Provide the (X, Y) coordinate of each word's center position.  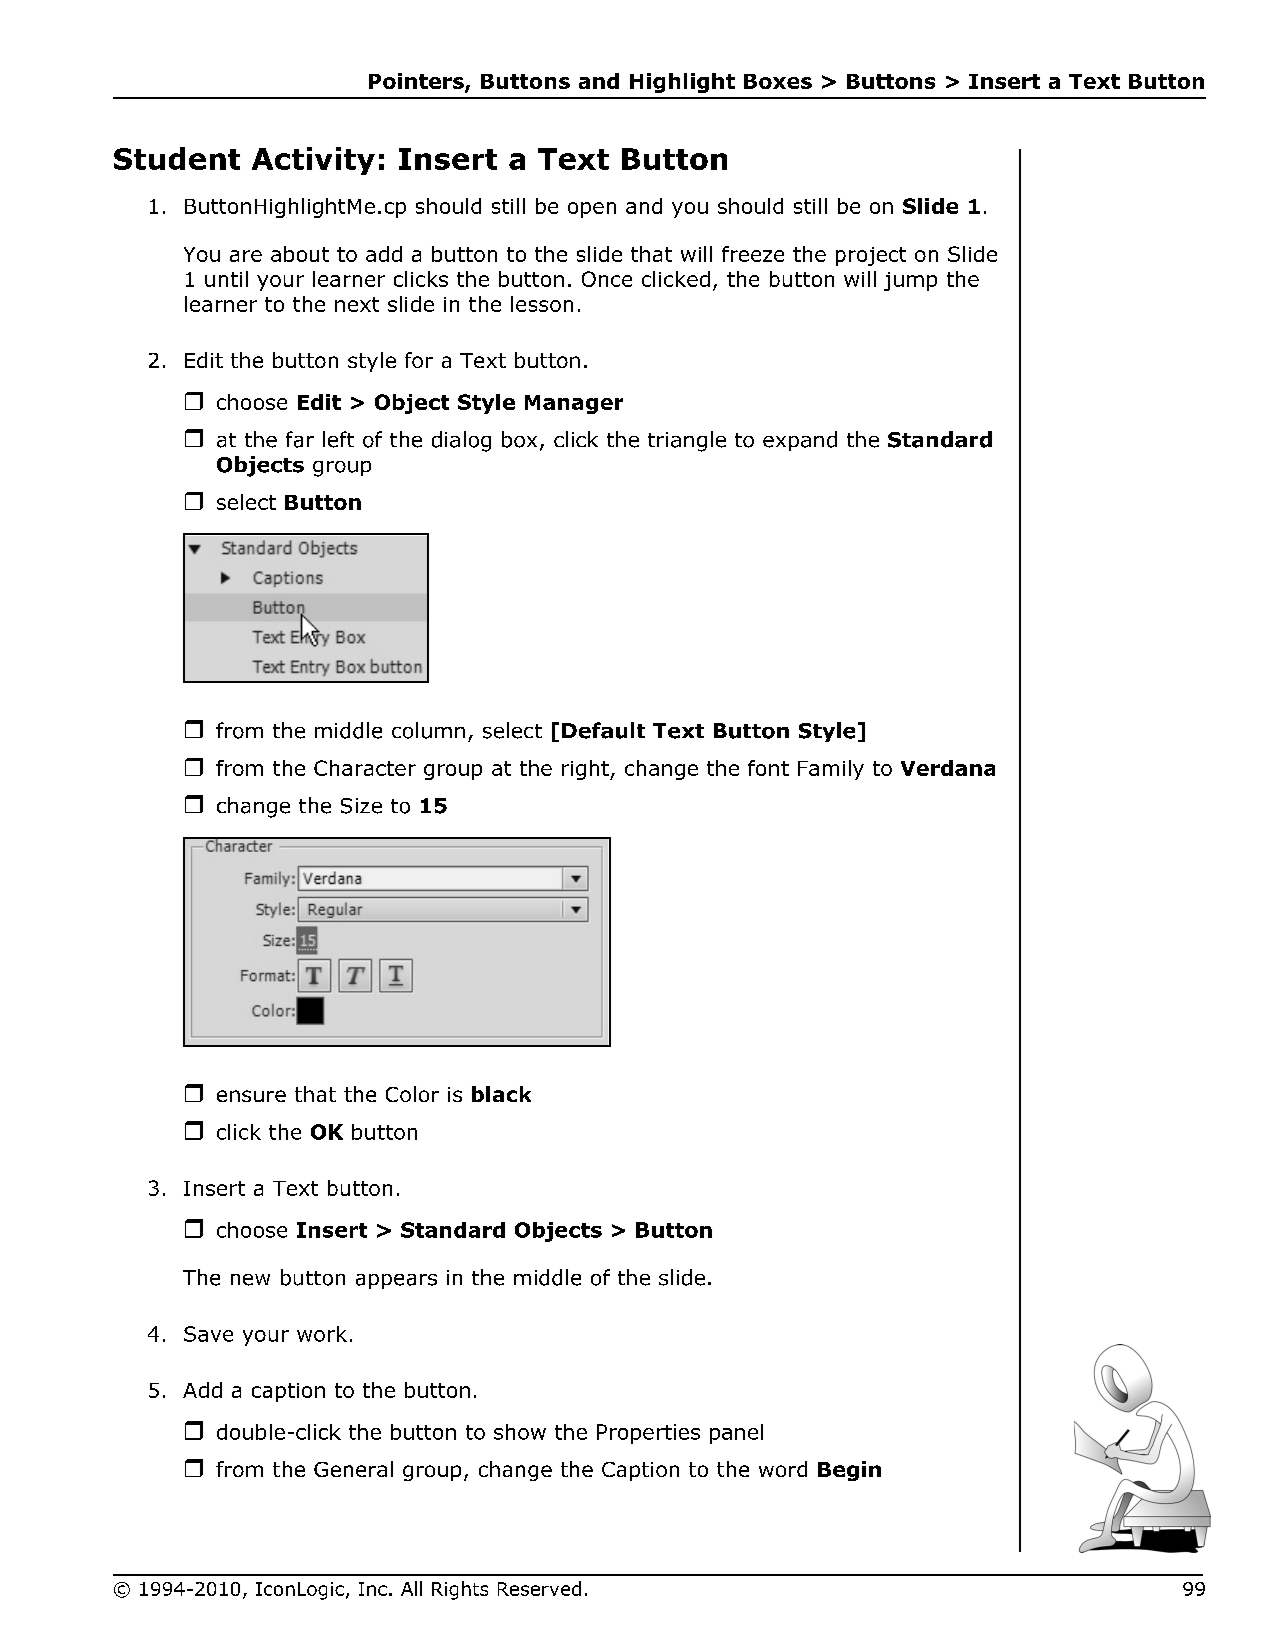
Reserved (539, 1588)
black (501, 1094)
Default (603, 730)
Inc (373, 1589)
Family (831, 770)
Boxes (778, 81)
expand (800, 441)
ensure (251, 1096)
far (300, 439)
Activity (313, 161)
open (592, 210)
